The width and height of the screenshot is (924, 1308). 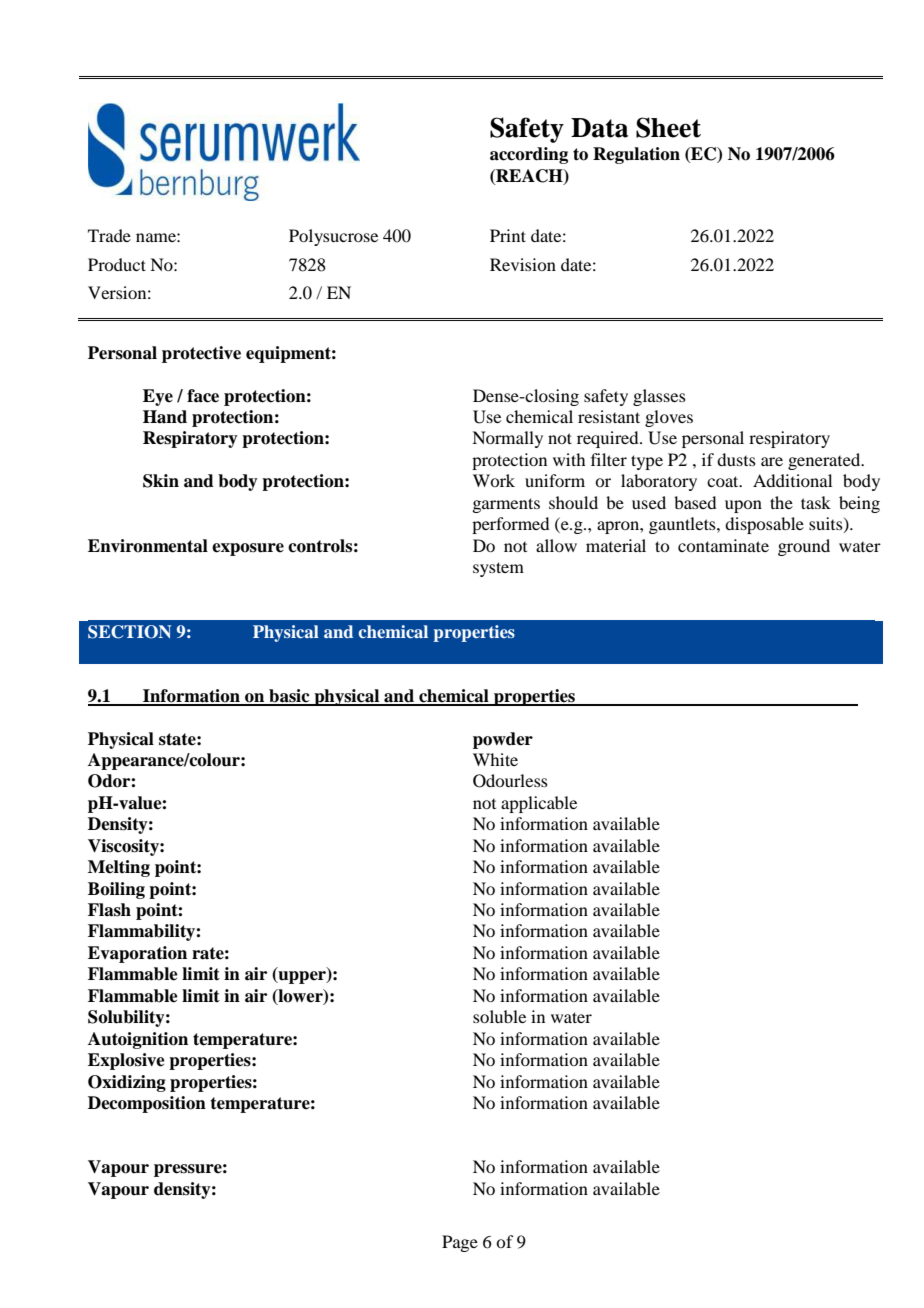 What do you see at coordinates (147, 1104) in the screenshot?
I see `Decomposition` at bounding box center [147, 1104].
